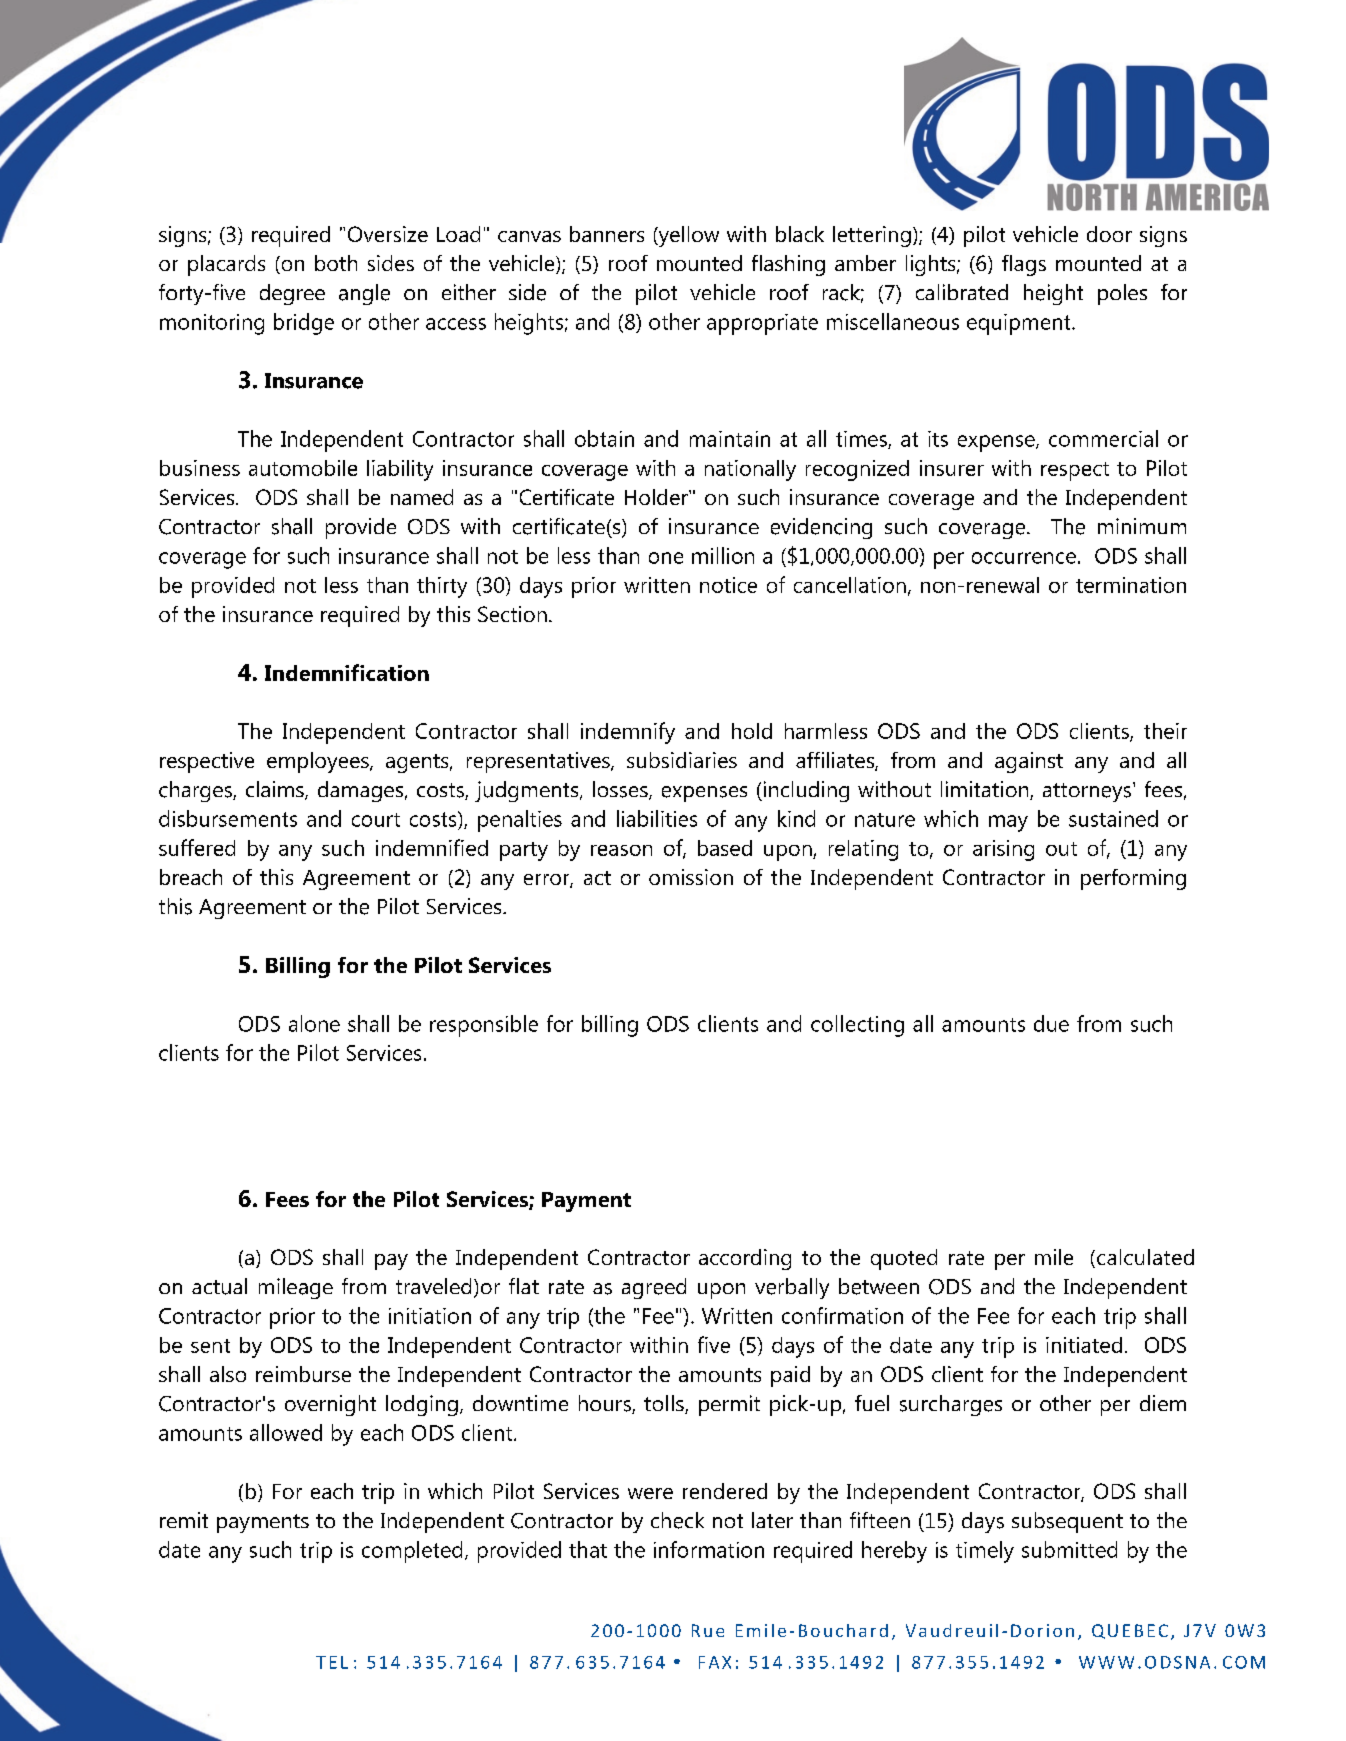 This screenshot has width=1346, height=1741. What do you see at coordinates (1130, 1631) in the screenshot?
I see `QUEBEC` at bounding box center [1130, 1631].
